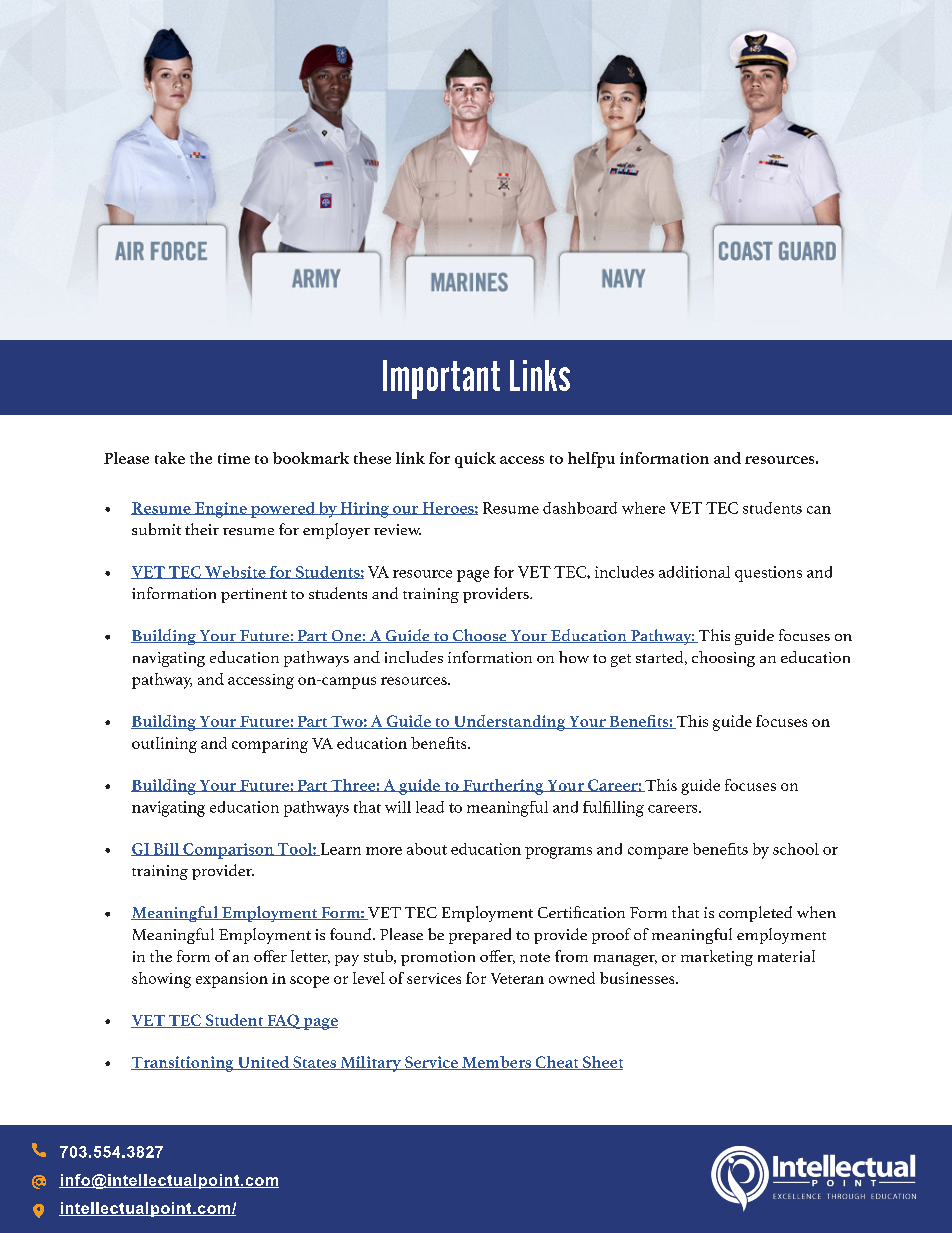  Describe the element at coordinates (263, 1063) in the document. I see `United` at that location.
